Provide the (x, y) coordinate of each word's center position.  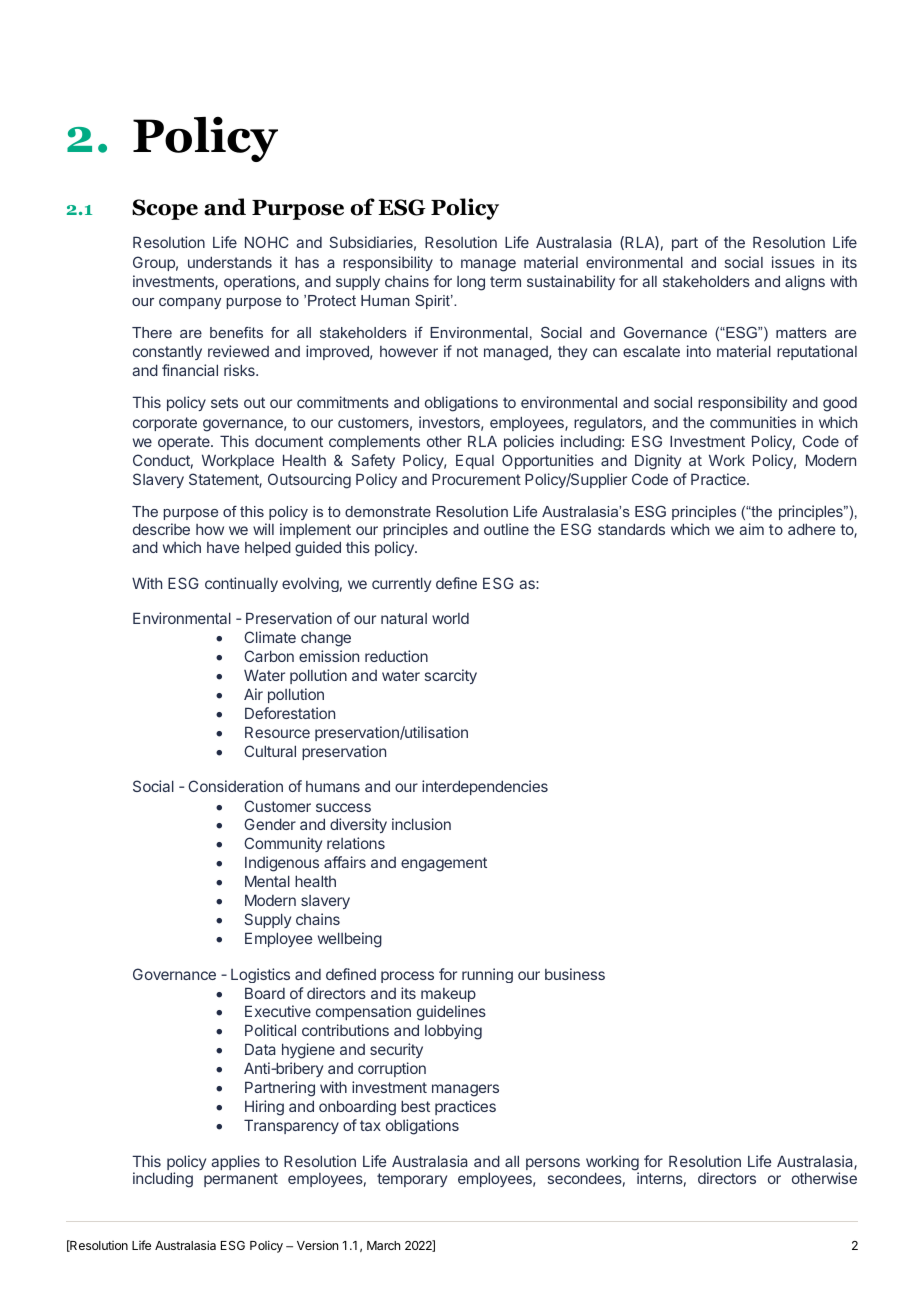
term (505, 281)
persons (553, 1164)
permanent (241, 1180)
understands (230, 262)
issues (793, 262)
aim (751, 529)
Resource (277, 732)
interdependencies (485, 787)
